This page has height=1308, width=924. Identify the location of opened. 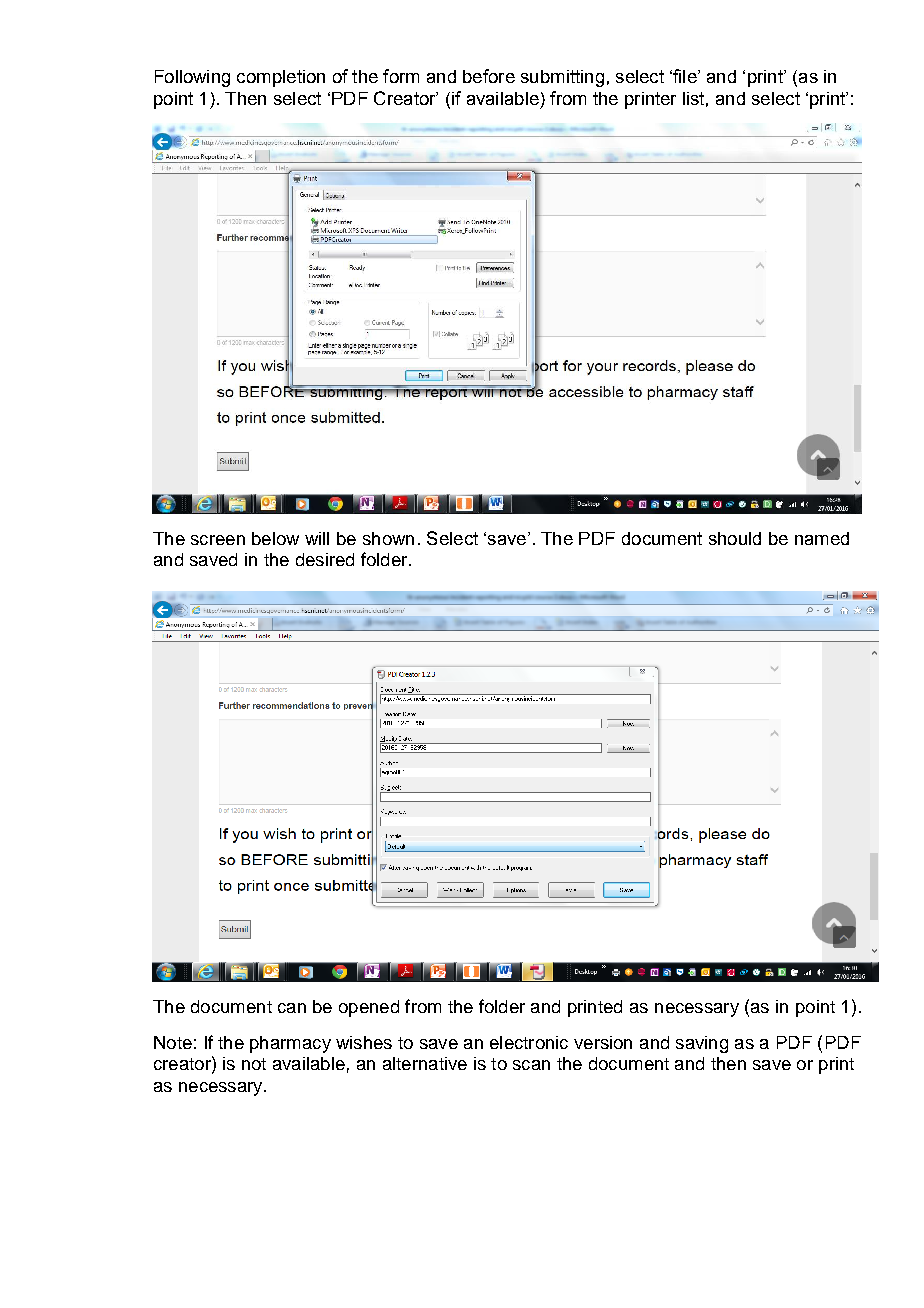
(369, 1008).
